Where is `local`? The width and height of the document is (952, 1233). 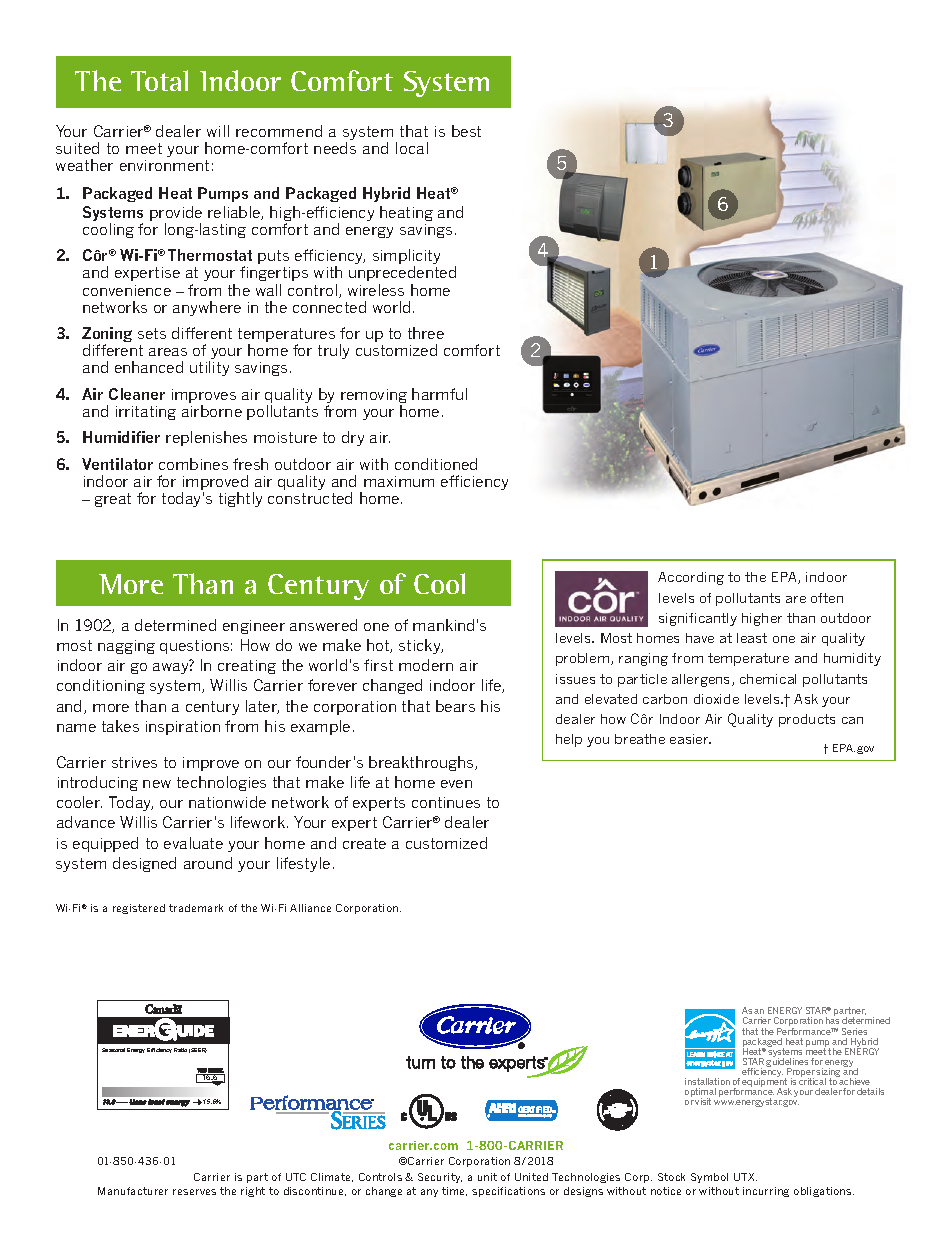
local is located at coordinates (412, 148).
